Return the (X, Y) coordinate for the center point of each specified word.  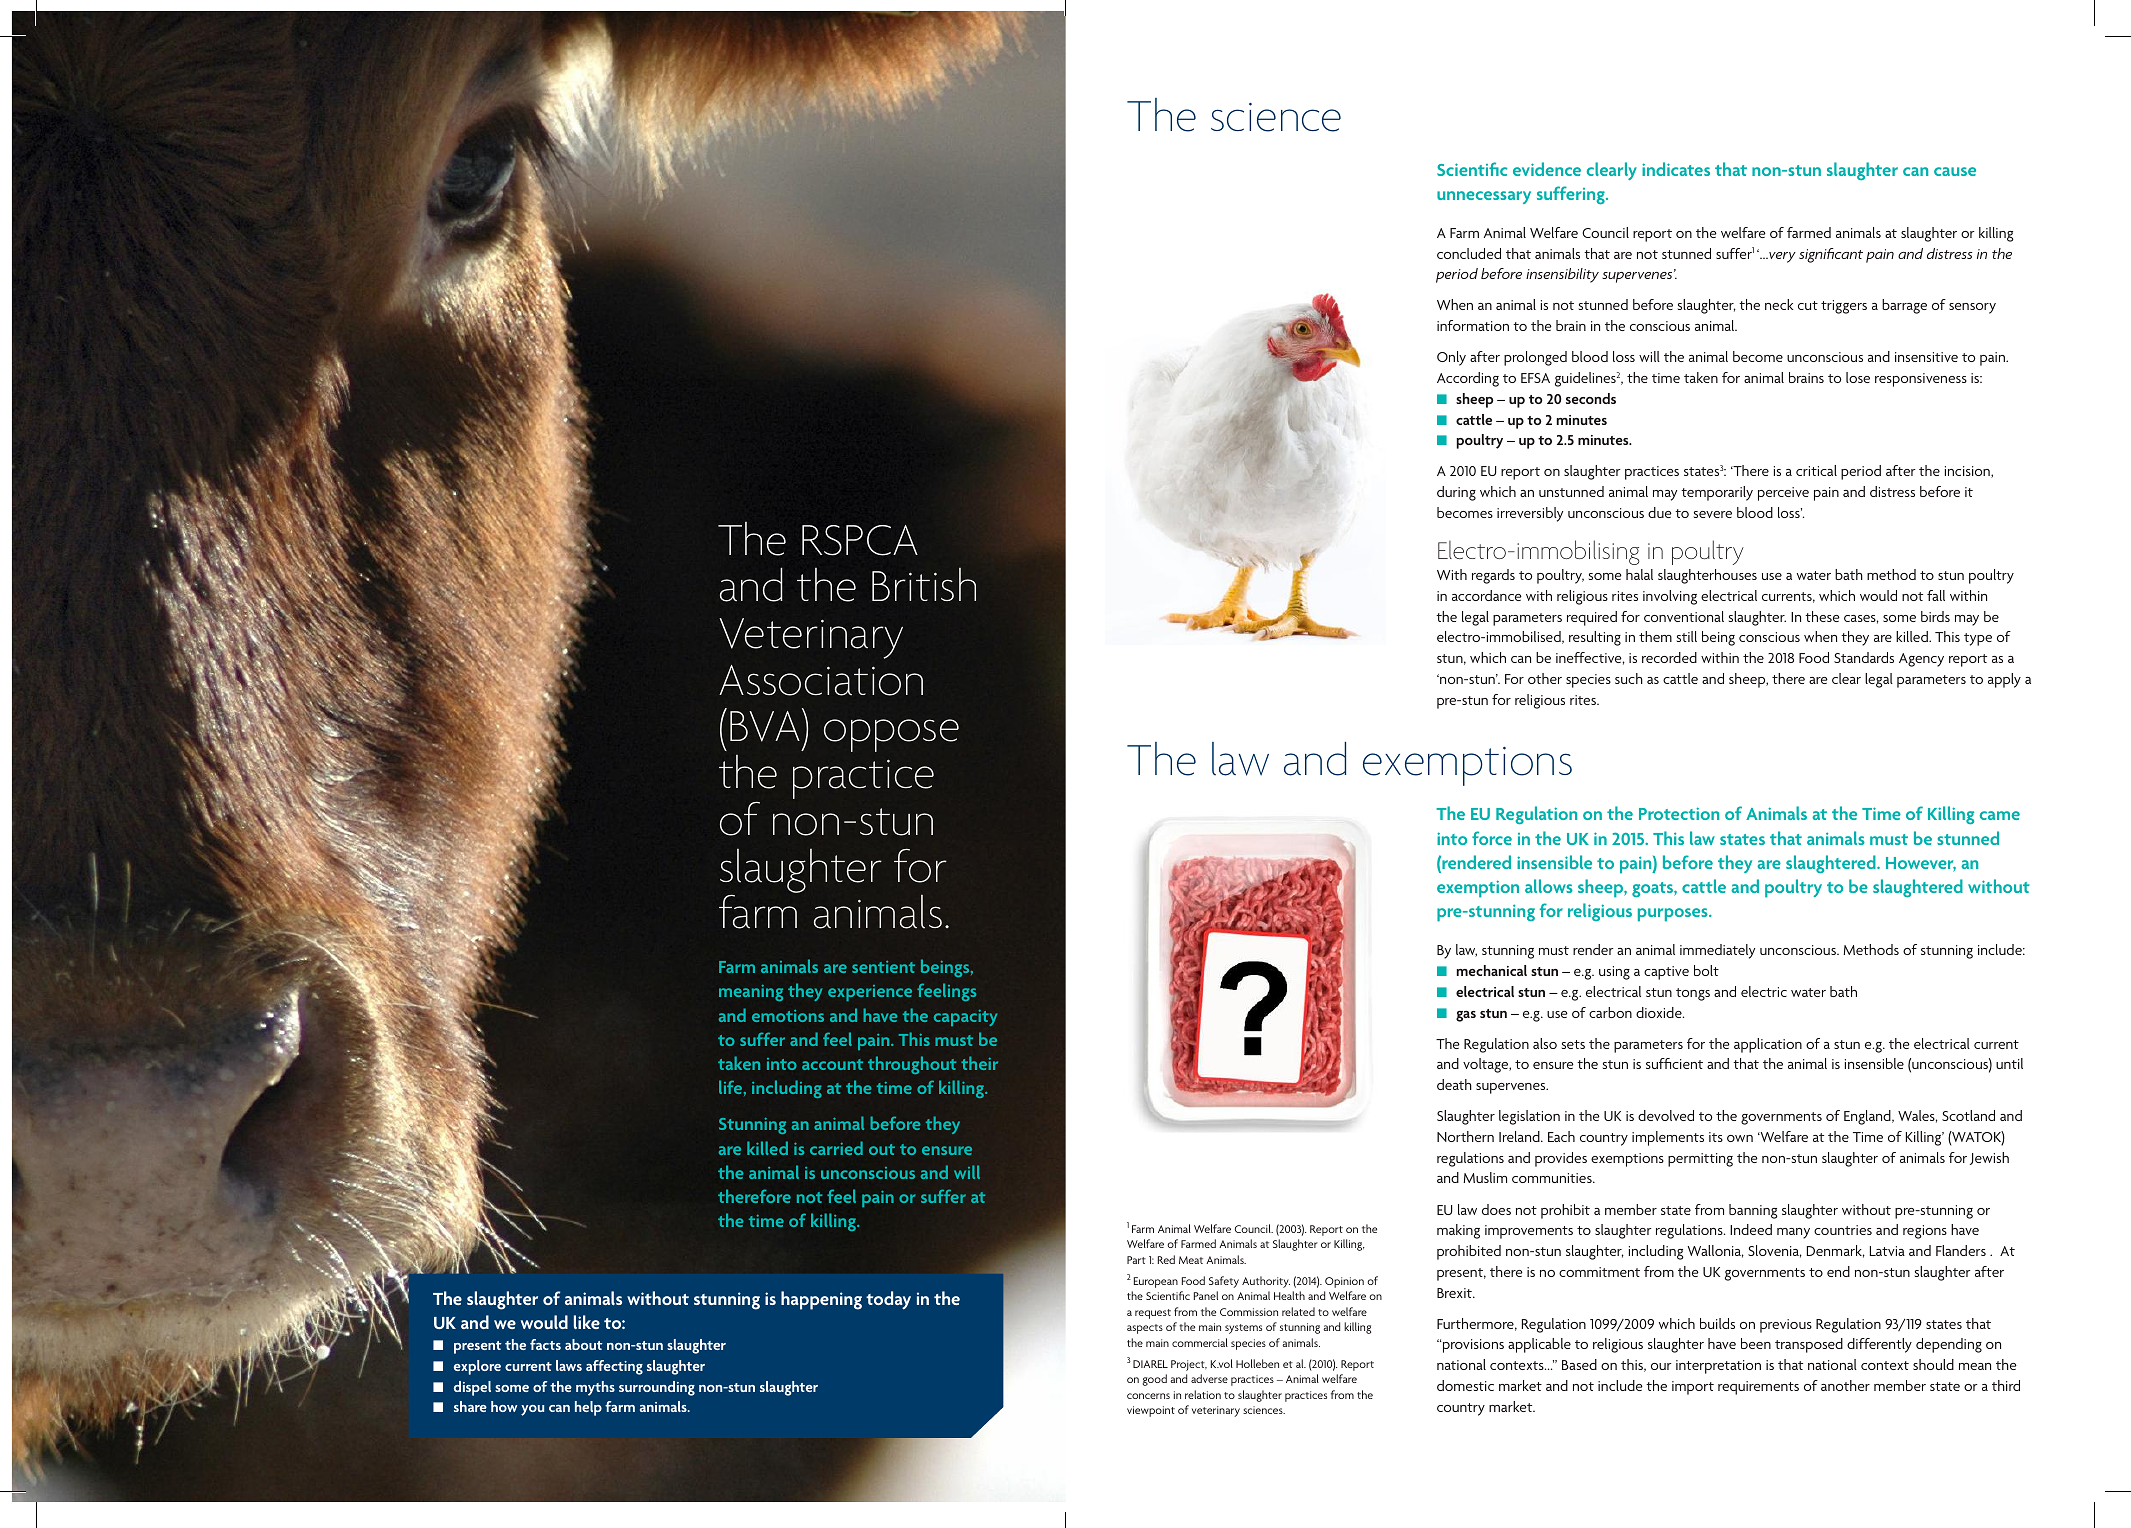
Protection (1679, 813)
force (1492, 838)
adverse (1209, 1378)
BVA (765, 726)
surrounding (657, 1388)
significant (1831, 255)
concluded (1469, 253)
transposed (1809, 1345)
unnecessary (1484, 197)
